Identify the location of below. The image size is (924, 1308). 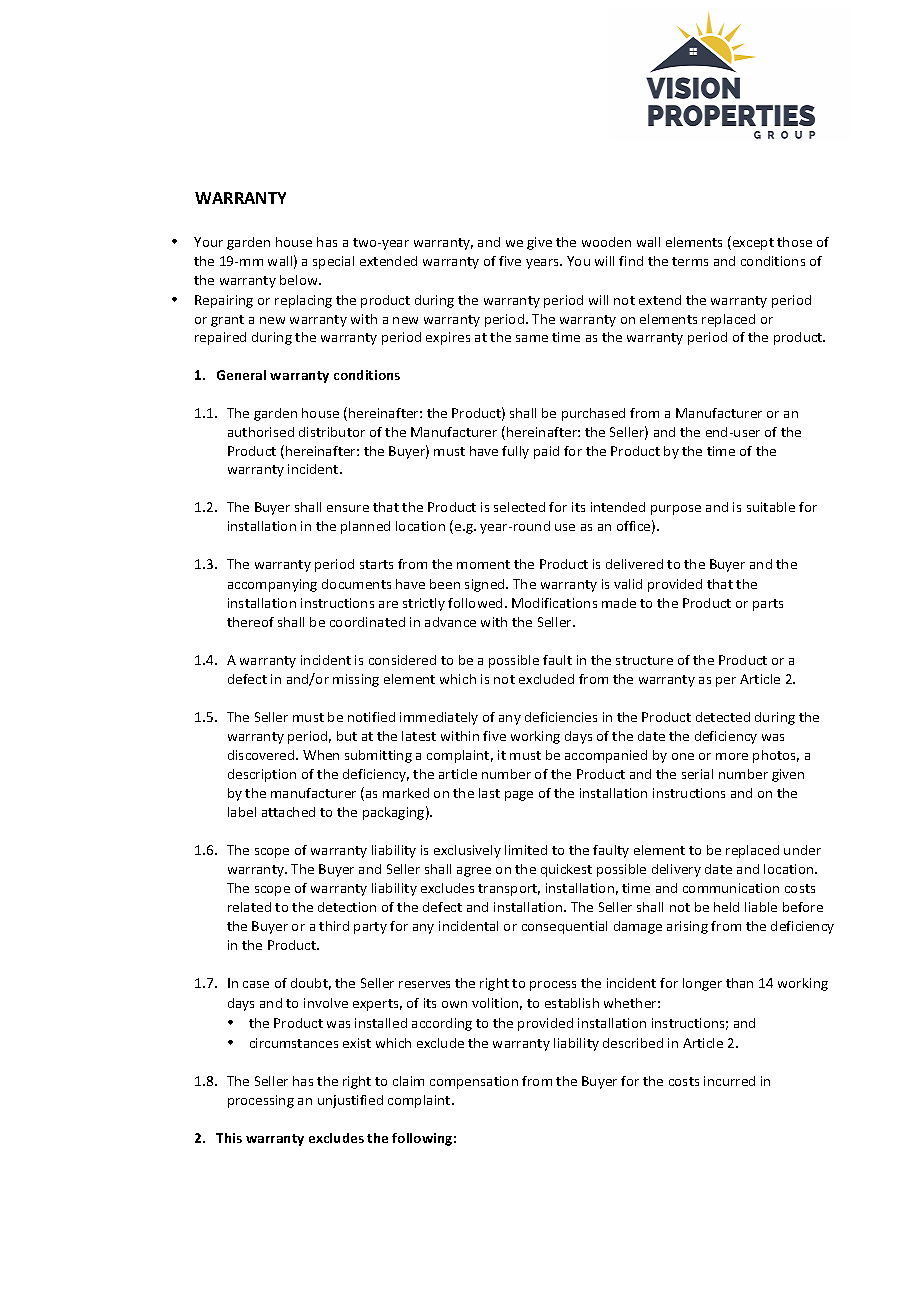
(300, 280).
